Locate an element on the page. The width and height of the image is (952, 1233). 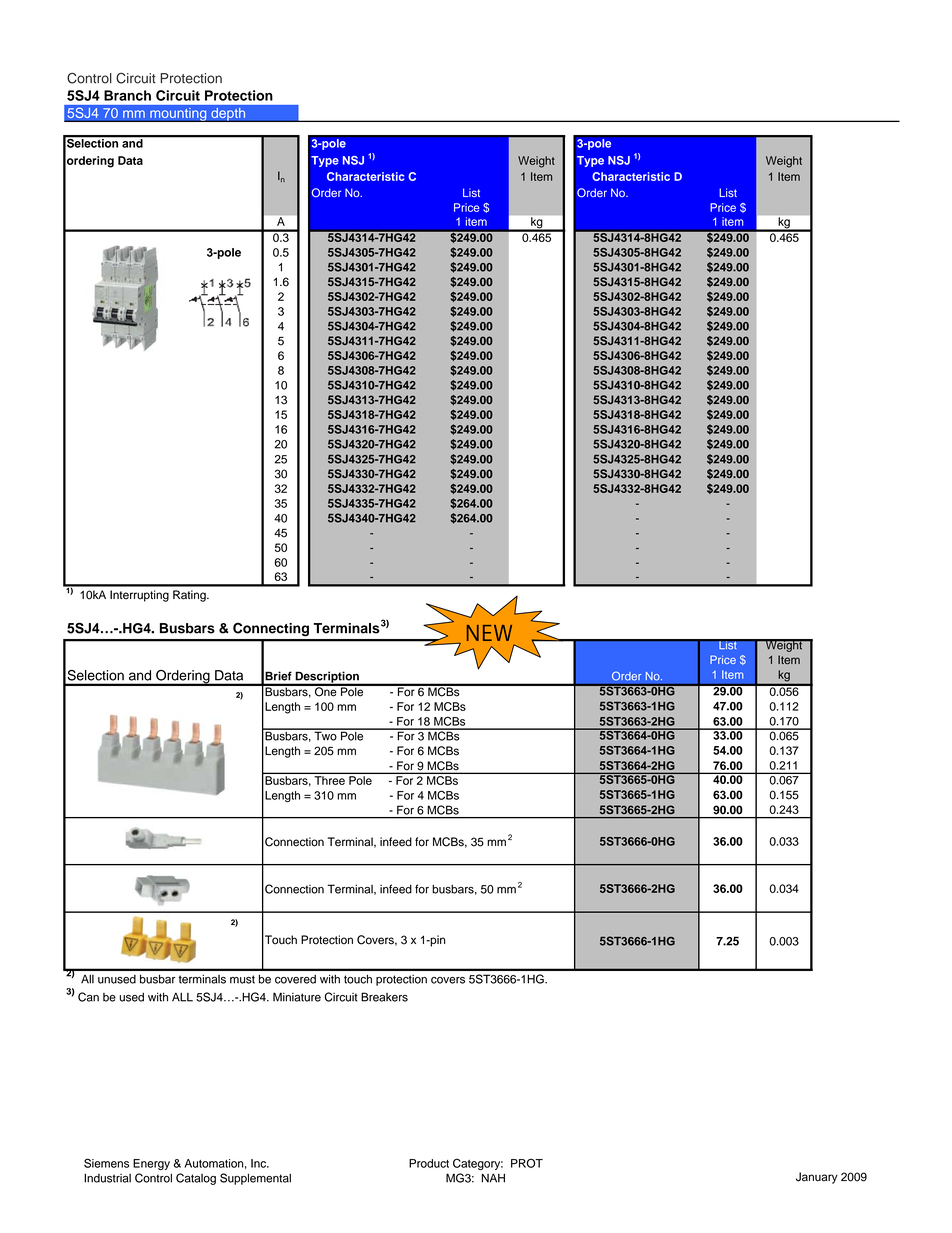
Description is located at coordinates (327, 678).
